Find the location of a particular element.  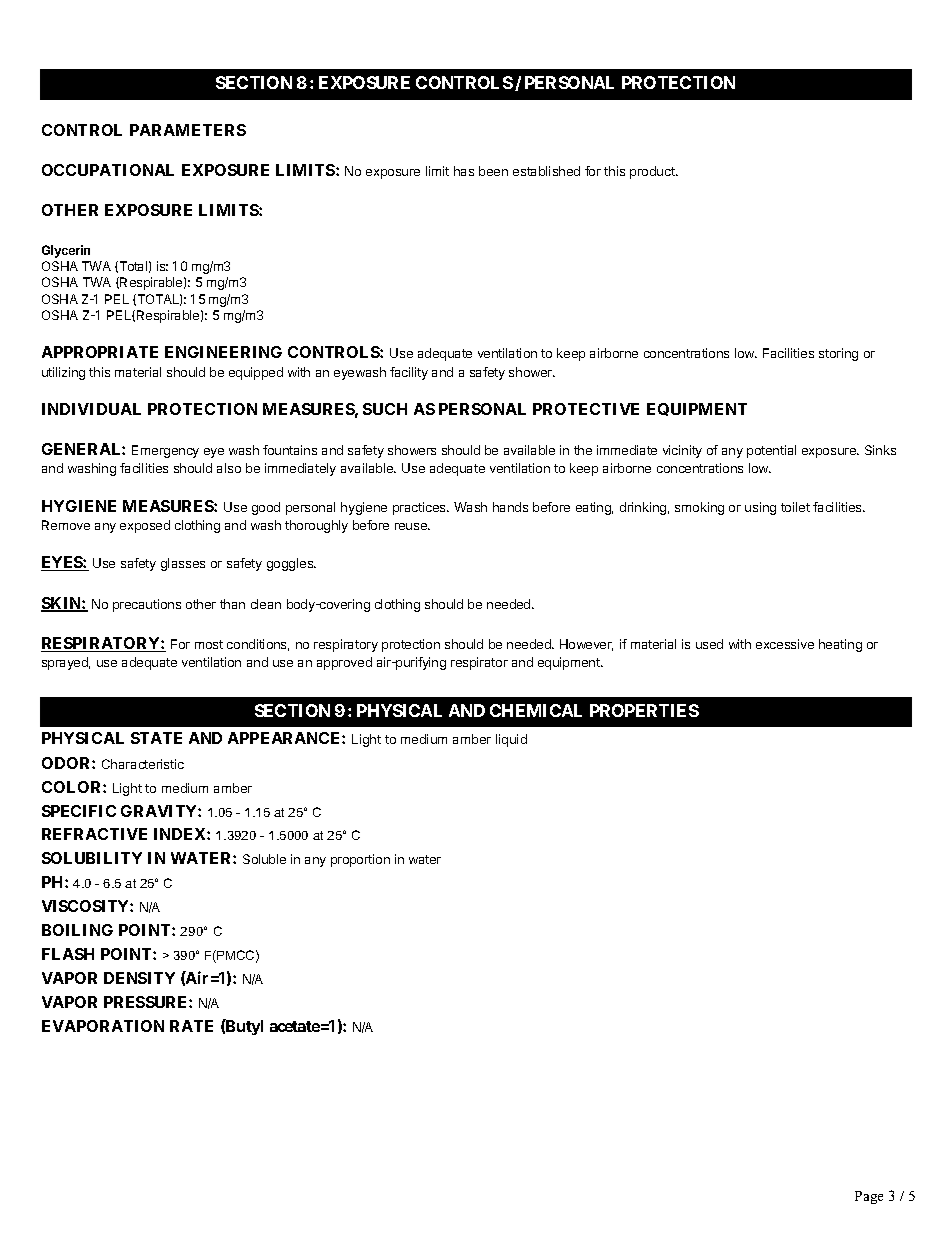

RATE is located at coordinates (191, 1026).
